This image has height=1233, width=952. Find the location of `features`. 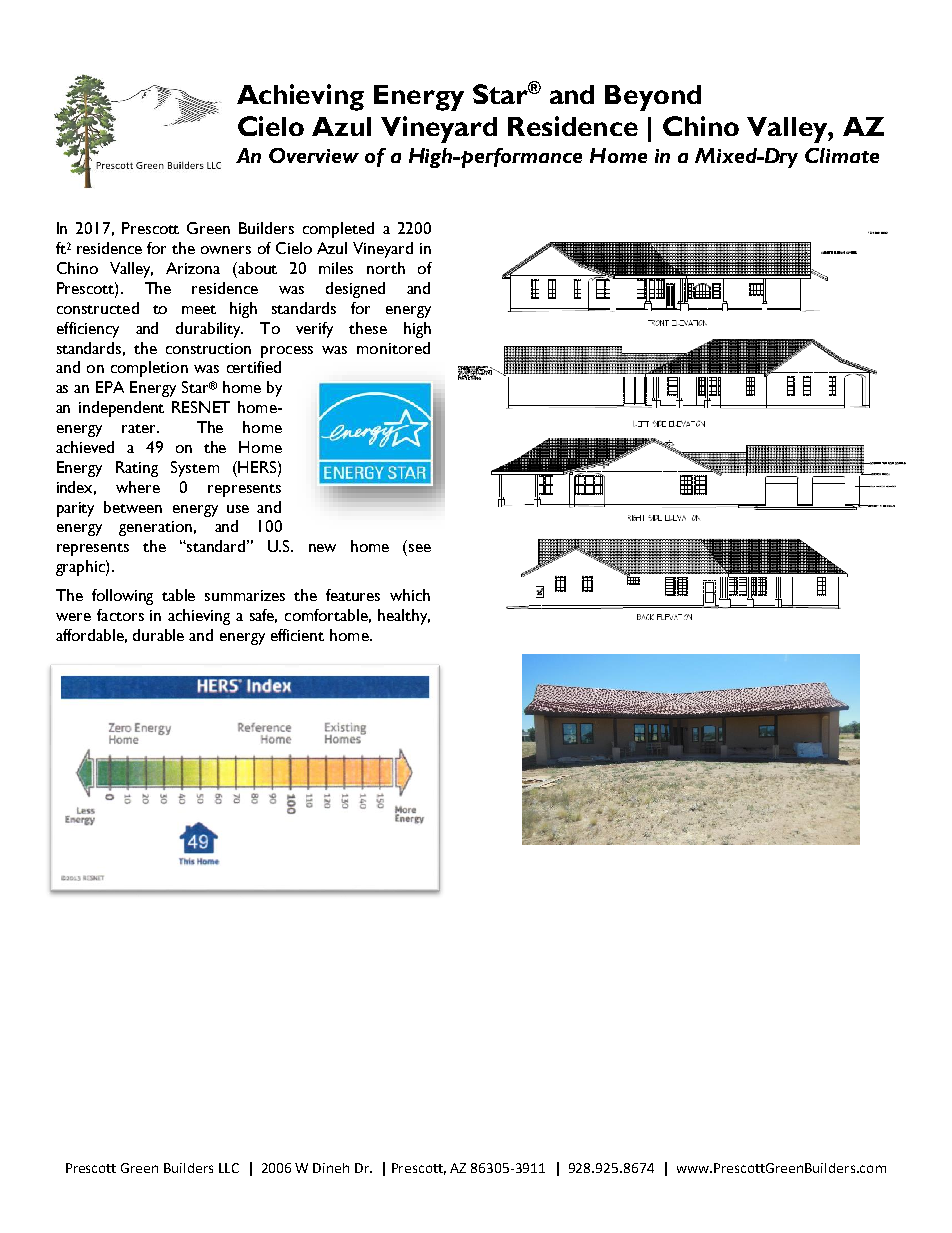

features is located at coordinates (353, 595).
